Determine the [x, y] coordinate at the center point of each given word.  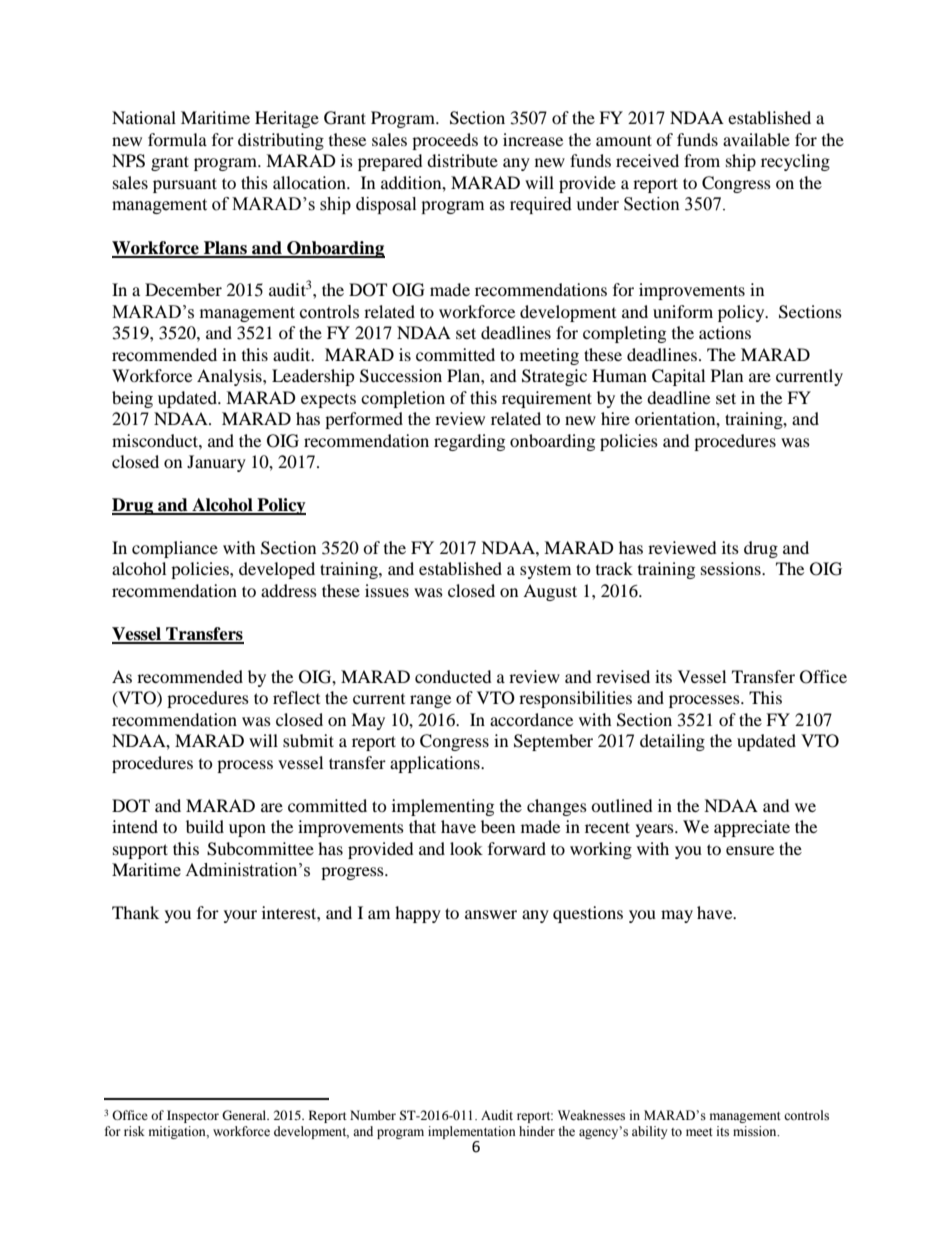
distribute [462, 160]
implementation [472, 1134]
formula [177, 139]
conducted [453, 676]
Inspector [193, 1116]
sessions [732, 568]
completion [403, 399]
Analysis [230, 377]
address [289, 590]
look [466, 848]
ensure [750, 850]
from [702, 160]
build [205, 826]
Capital [678, 377]
